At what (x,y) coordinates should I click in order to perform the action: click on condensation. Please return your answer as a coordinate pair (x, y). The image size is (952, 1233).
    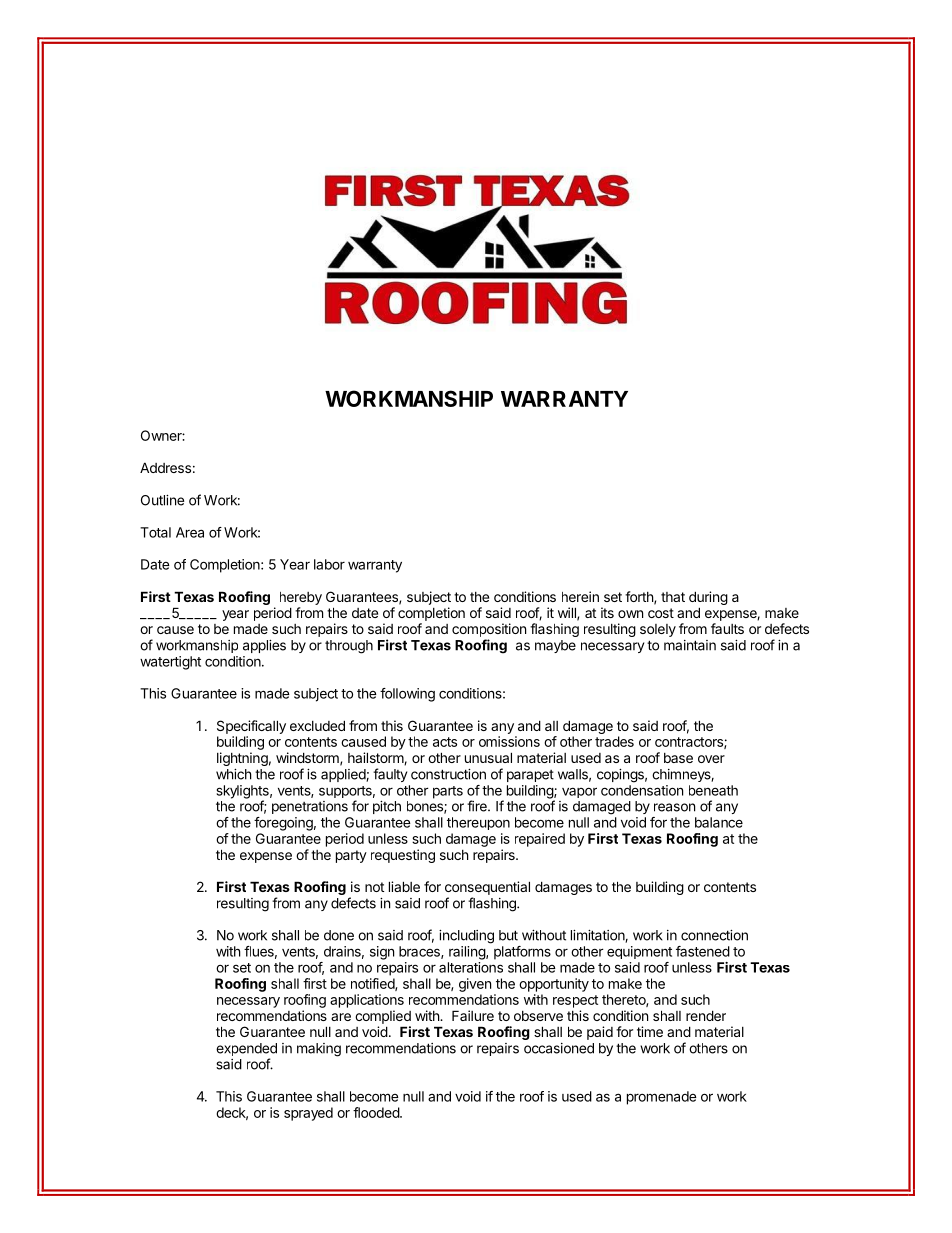
    Looking at the image, I should click on (642, 790).
